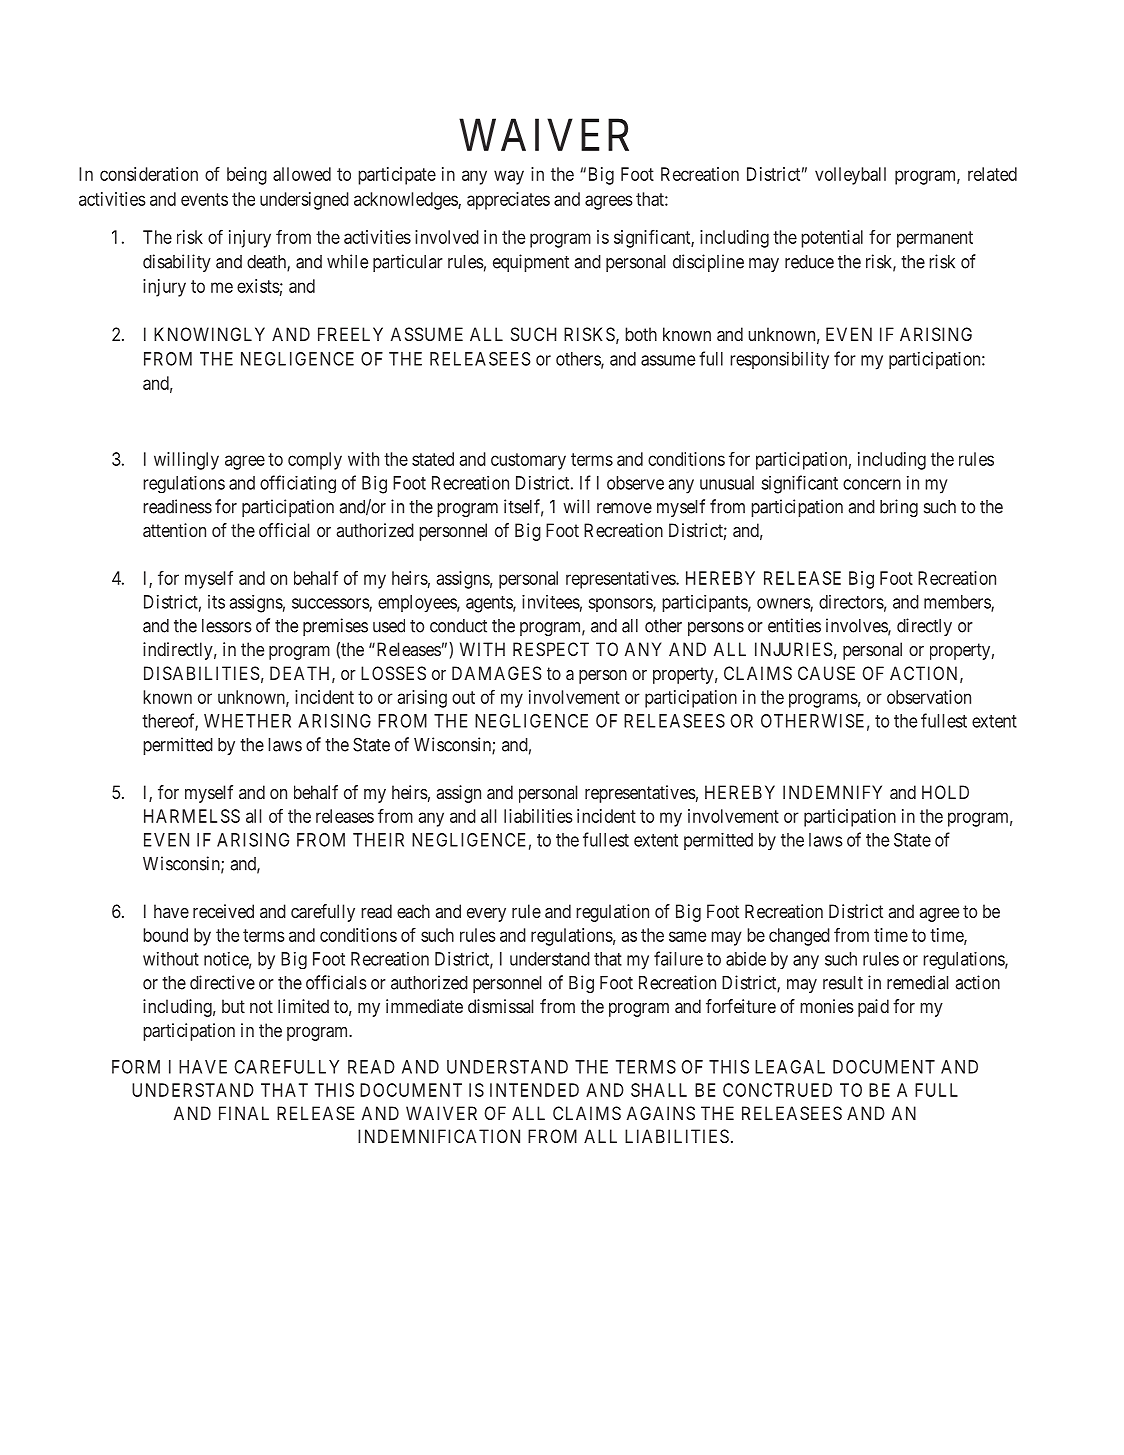 This document has width=1124, height=1455. Describe the element at coordinates (202, 673) in the document. I see `DISABILITIES` at that location.
